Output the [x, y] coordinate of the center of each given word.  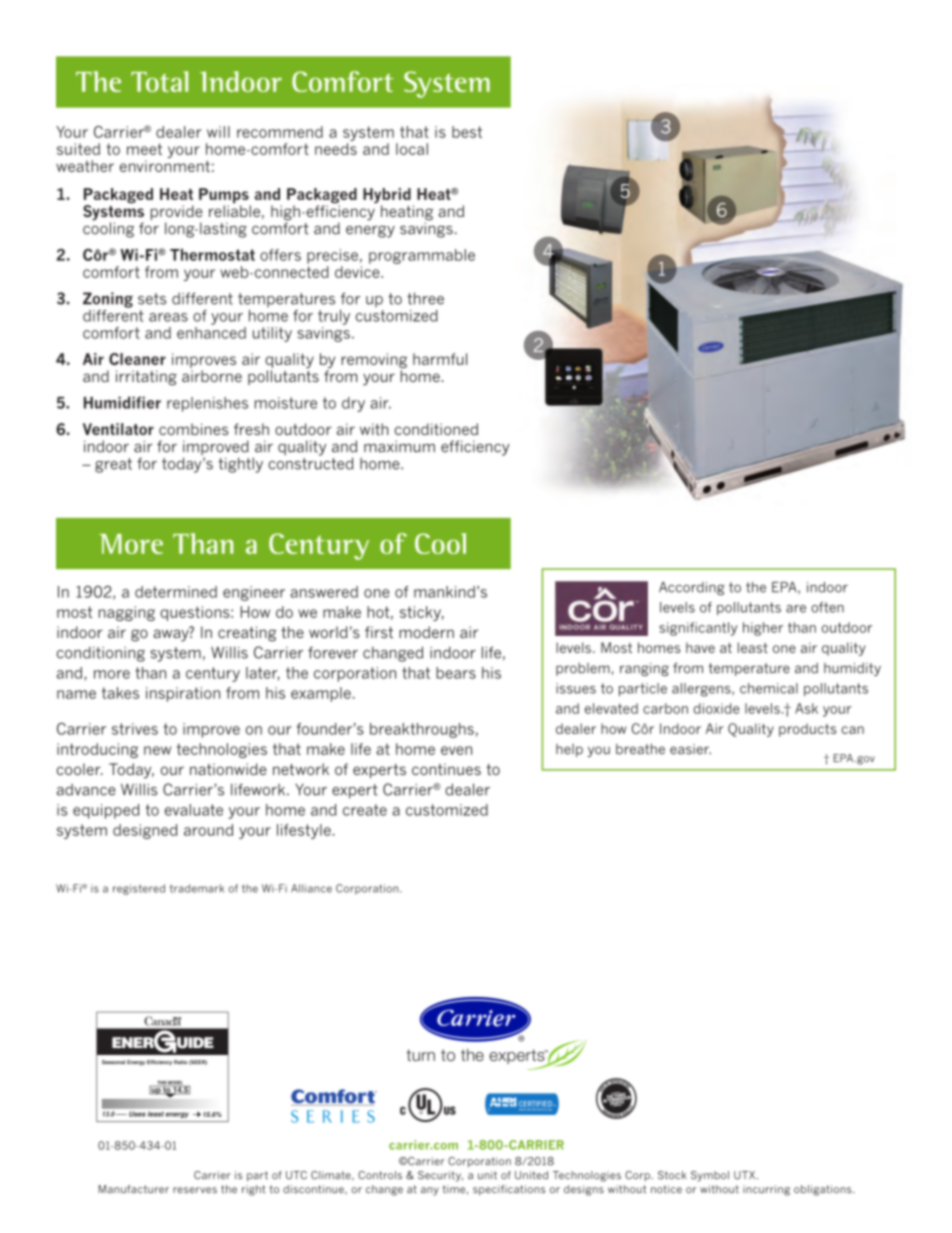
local [412, 149]
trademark [197, 888]
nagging [127, 613]
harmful [440, 359]
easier [690, 749]
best [467, 132]
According [692, 588]
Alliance [311, 888]
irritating [146, 378]
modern [426, 632]
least [753, 647]
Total [159, 81]
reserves [195, 1190]
